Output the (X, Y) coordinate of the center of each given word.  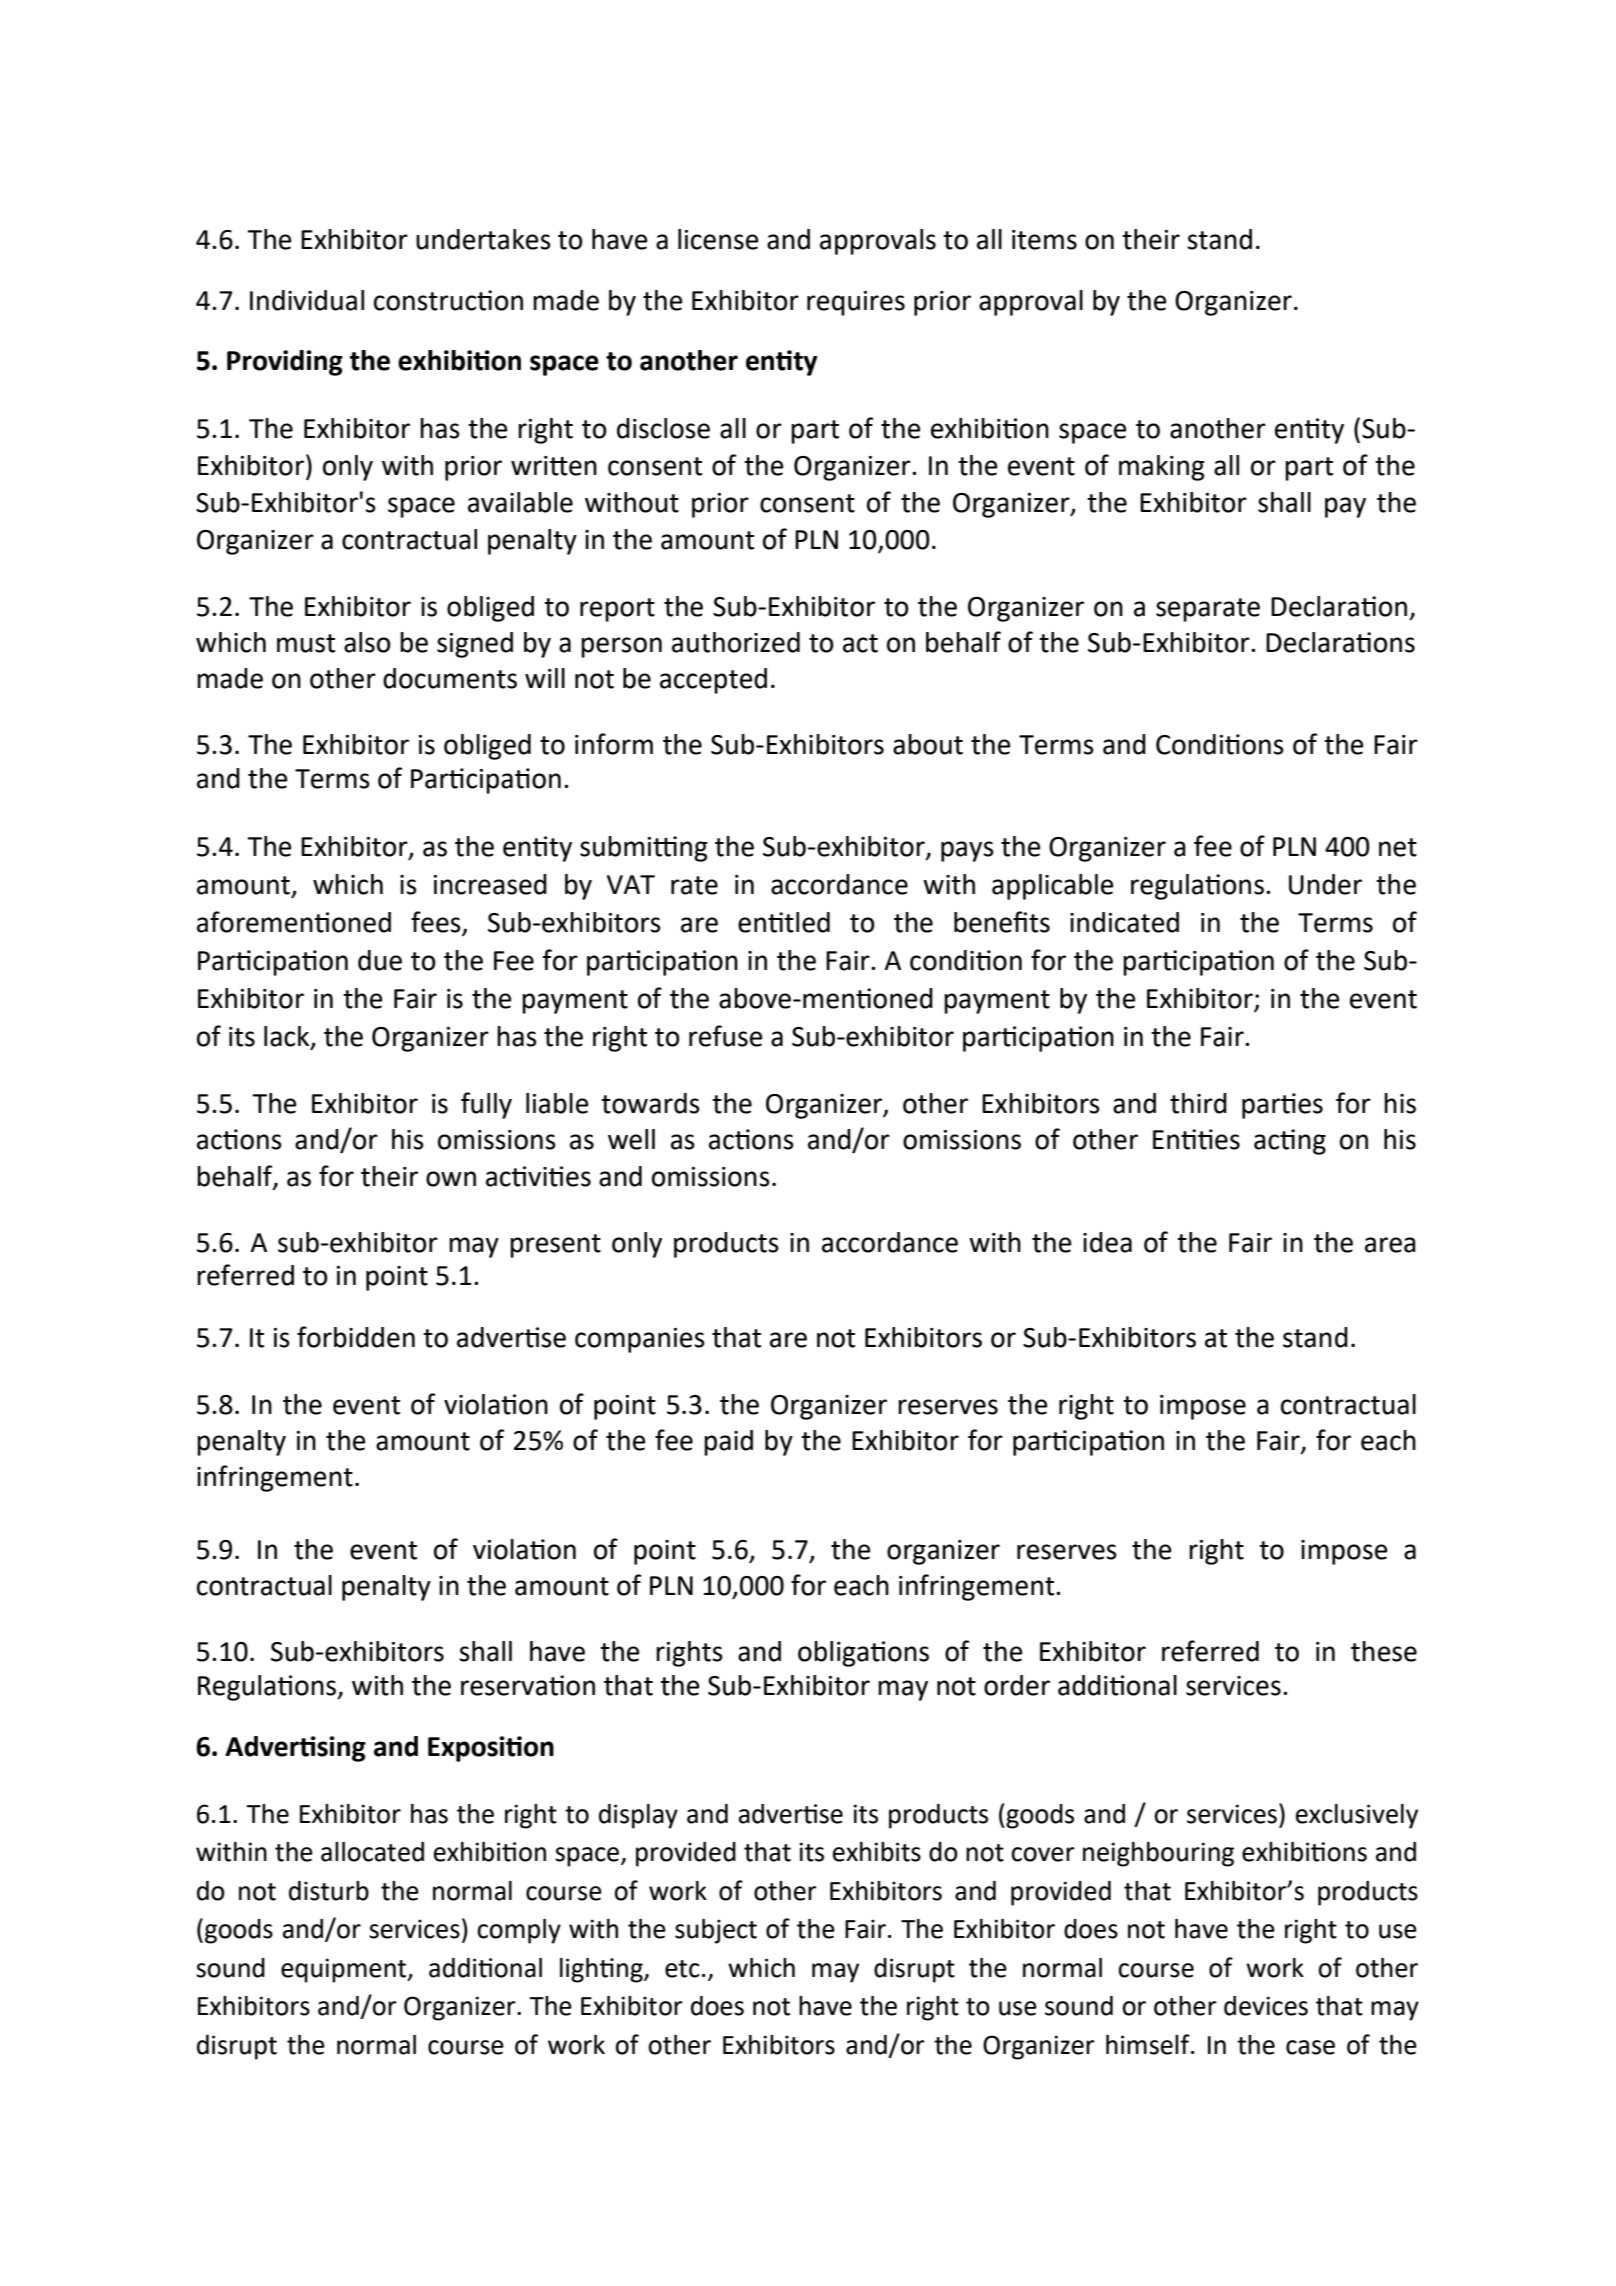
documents (450, 678)
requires (856, 303)
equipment (345, 1970)
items (1044, 240)
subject (716, 1931)
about (928, 744)
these (1384, 1651)
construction (448, 300)
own (451, 1179)
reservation (528, 1685)
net (1398, 847)
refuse (725, 1036)
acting (1290, 1142)
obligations (863, 1654)
